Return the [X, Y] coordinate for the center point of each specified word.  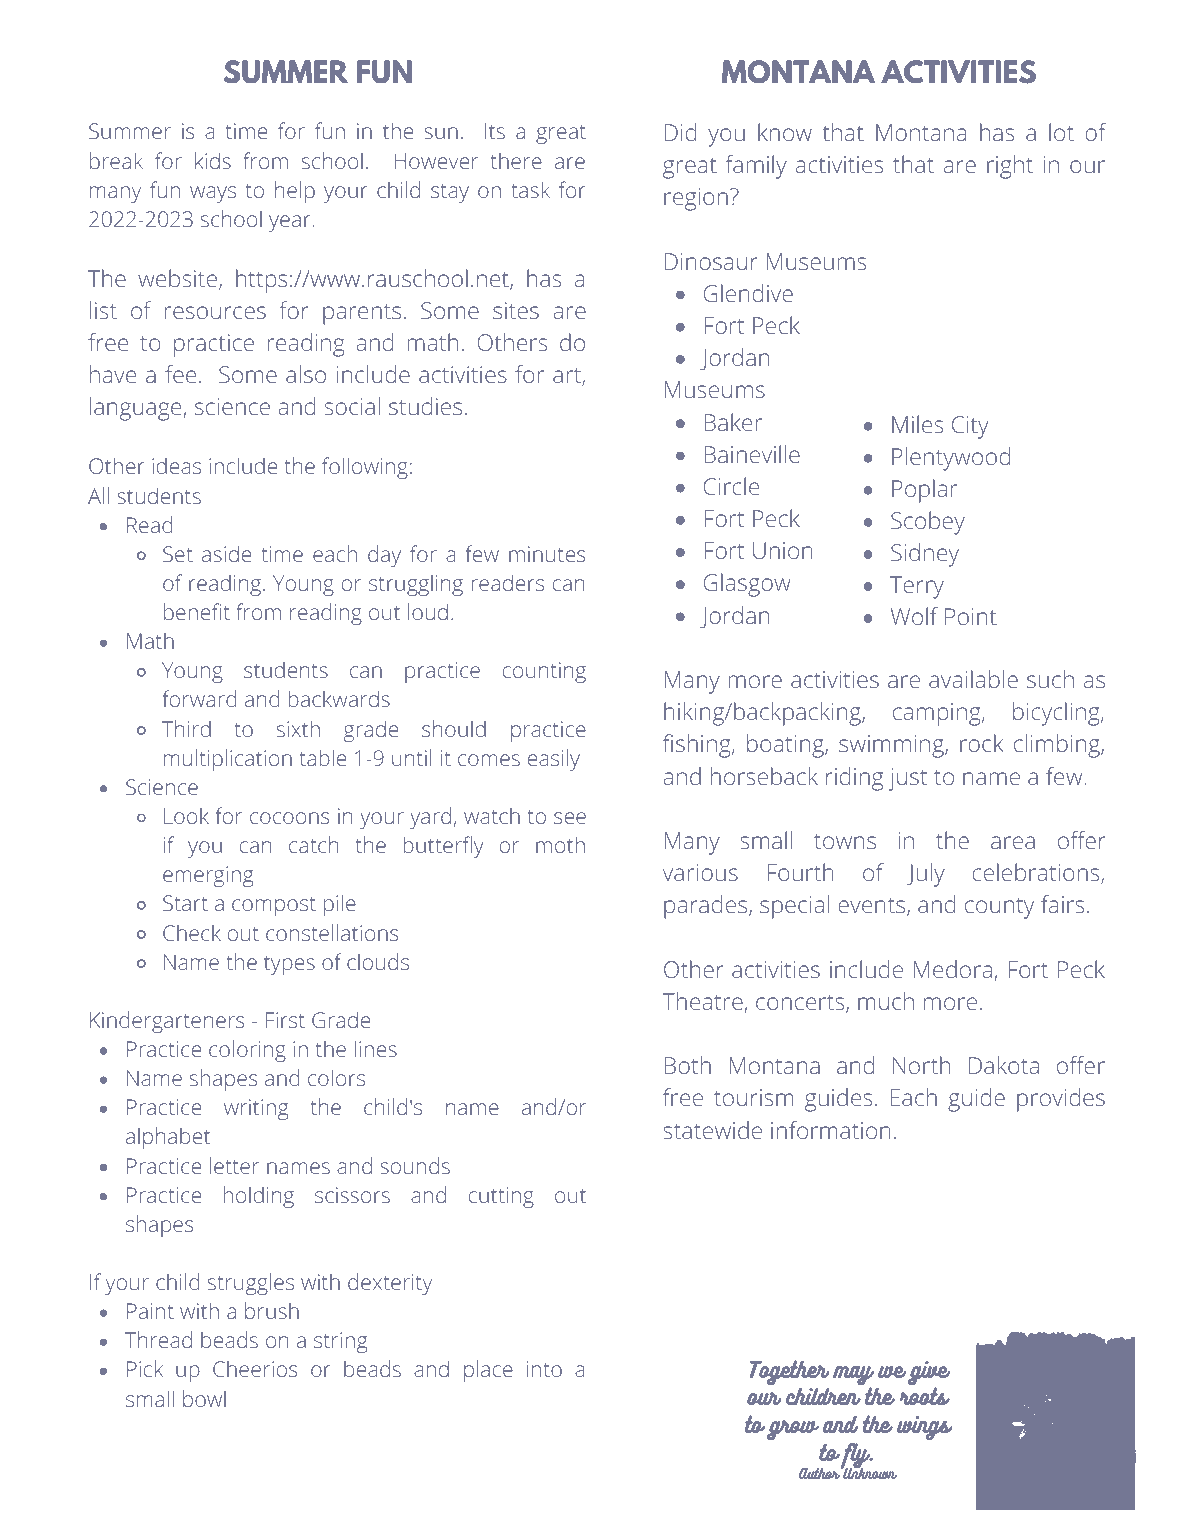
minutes [547, 554]
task [530, 189]
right [1010, 167]
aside [226, 553]
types [289, 965]
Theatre [704, 1002]
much [886, 1001]
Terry [917, 587]
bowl [204, 1398]
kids [213, 160]
